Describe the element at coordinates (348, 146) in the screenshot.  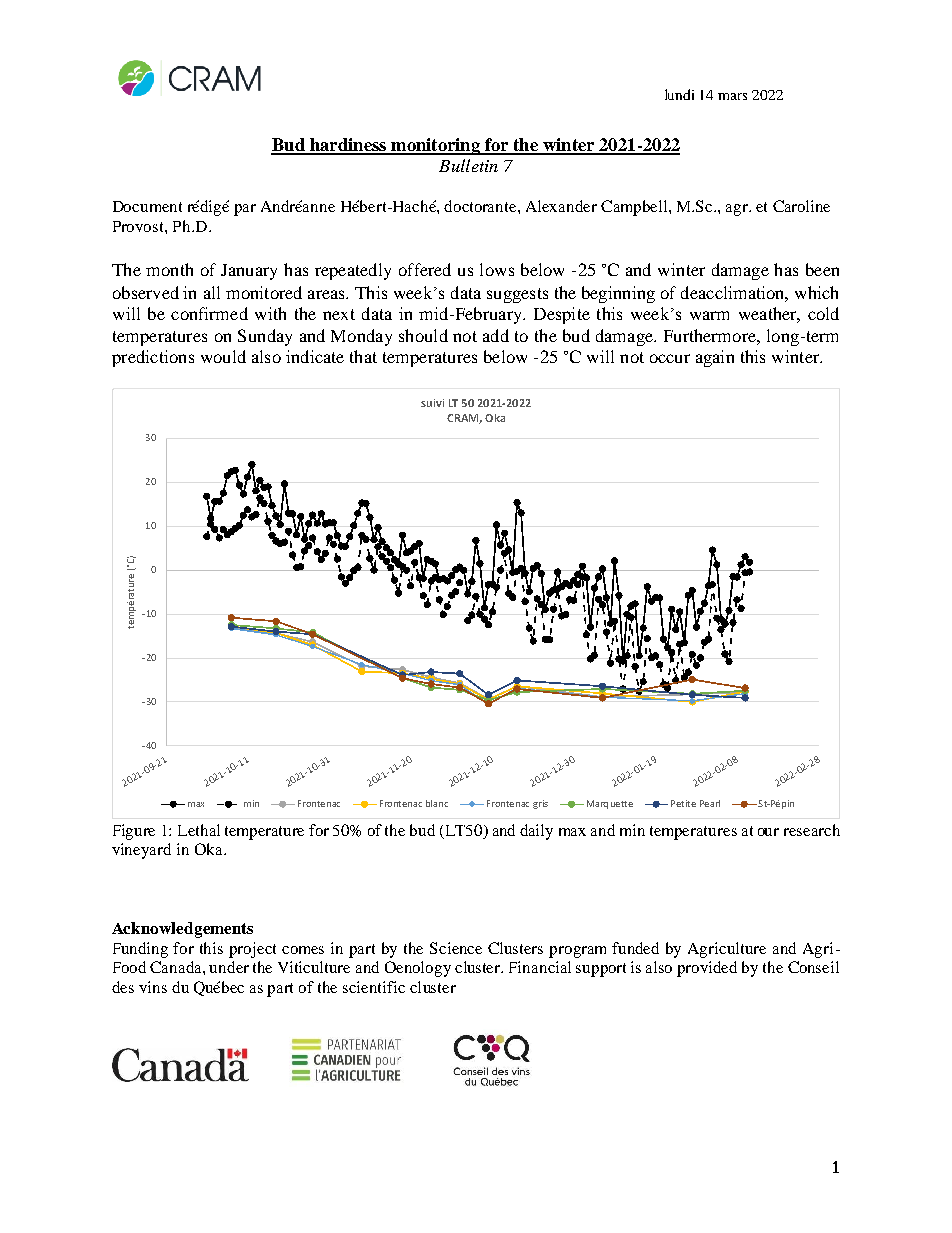
I see `hardiness` at that location.
